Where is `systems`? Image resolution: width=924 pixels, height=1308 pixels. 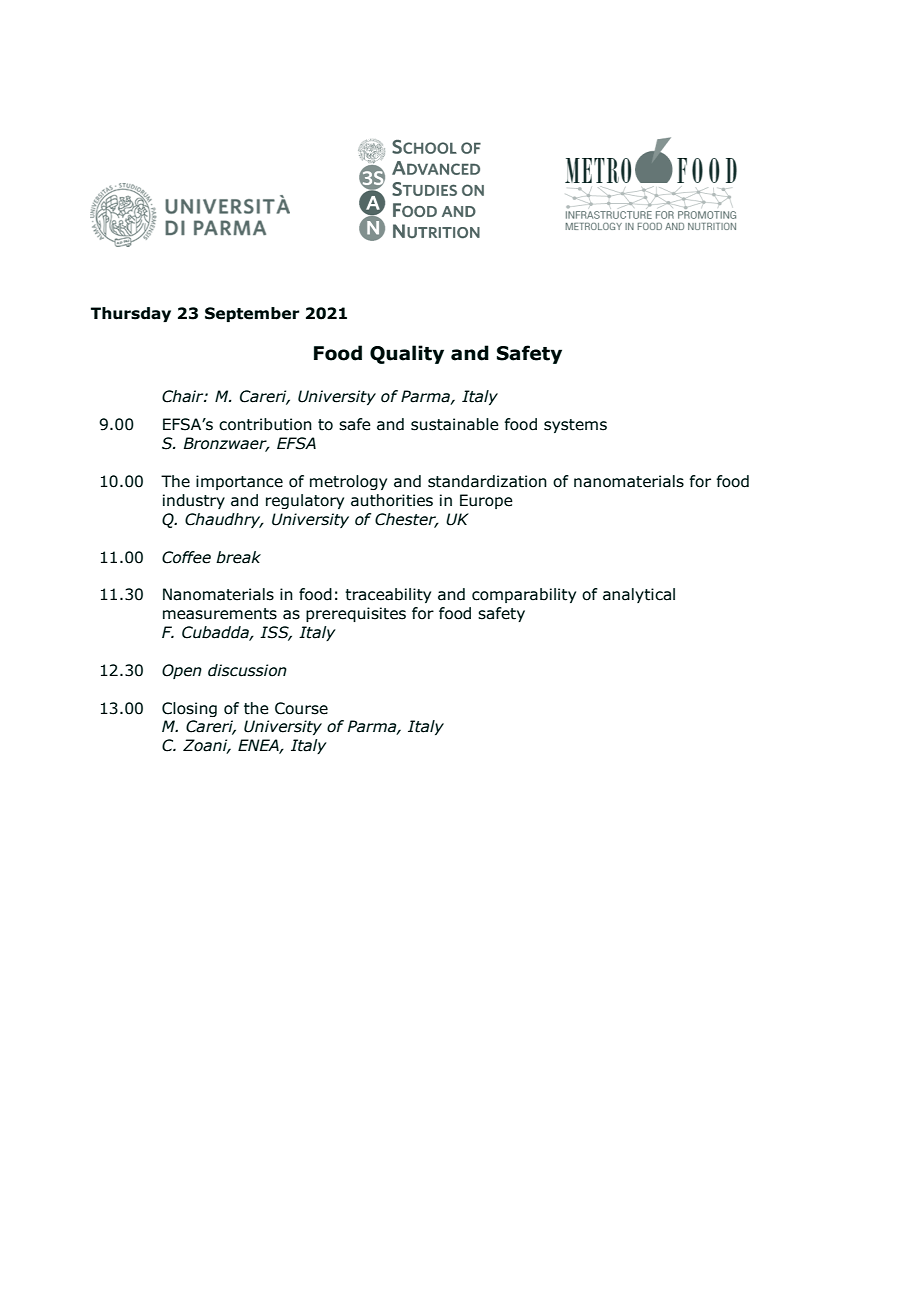
systems is located at coordinates (575, 426).
